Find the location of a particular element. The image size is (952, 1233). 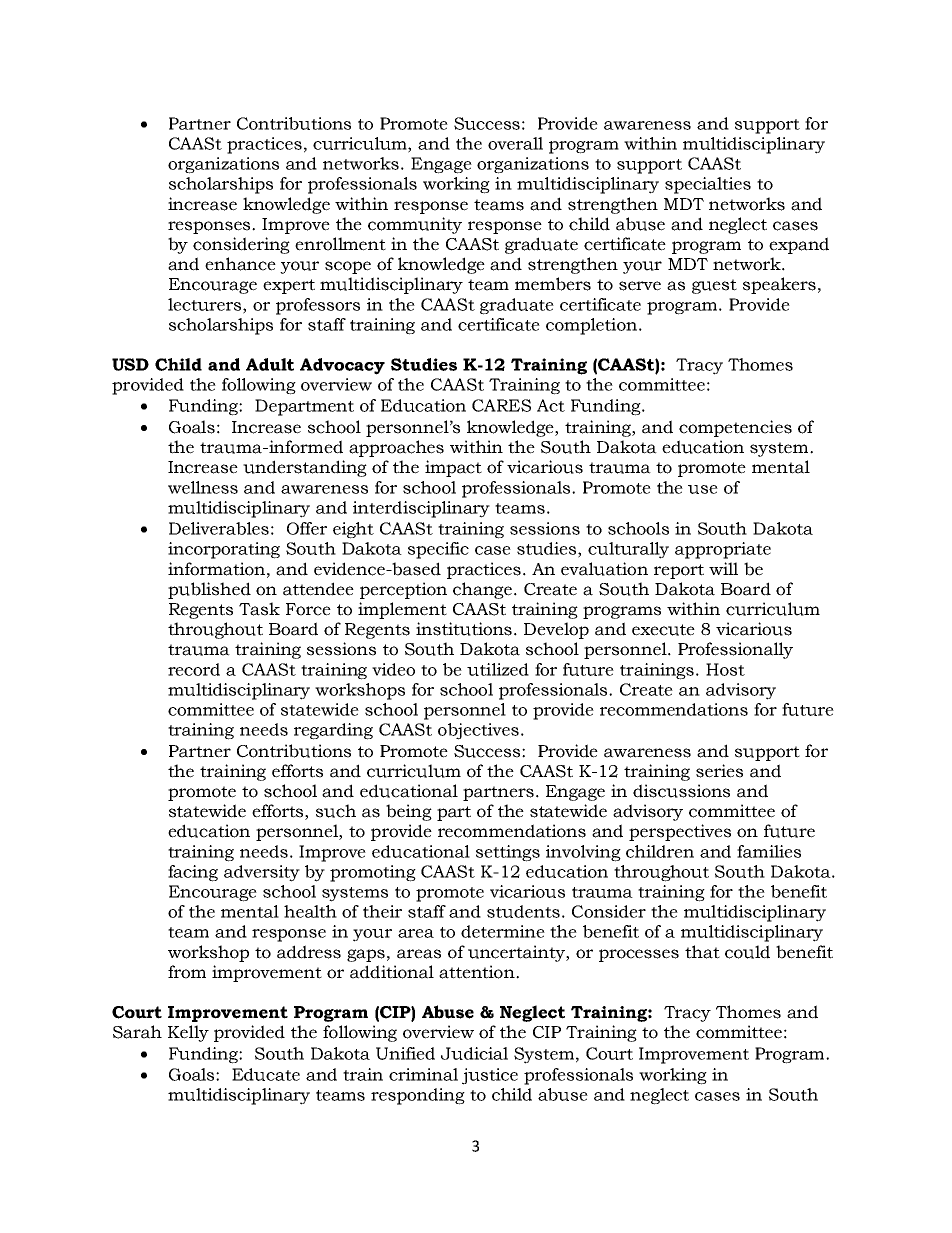

Judicial is located at coordinates (474, 1053).
